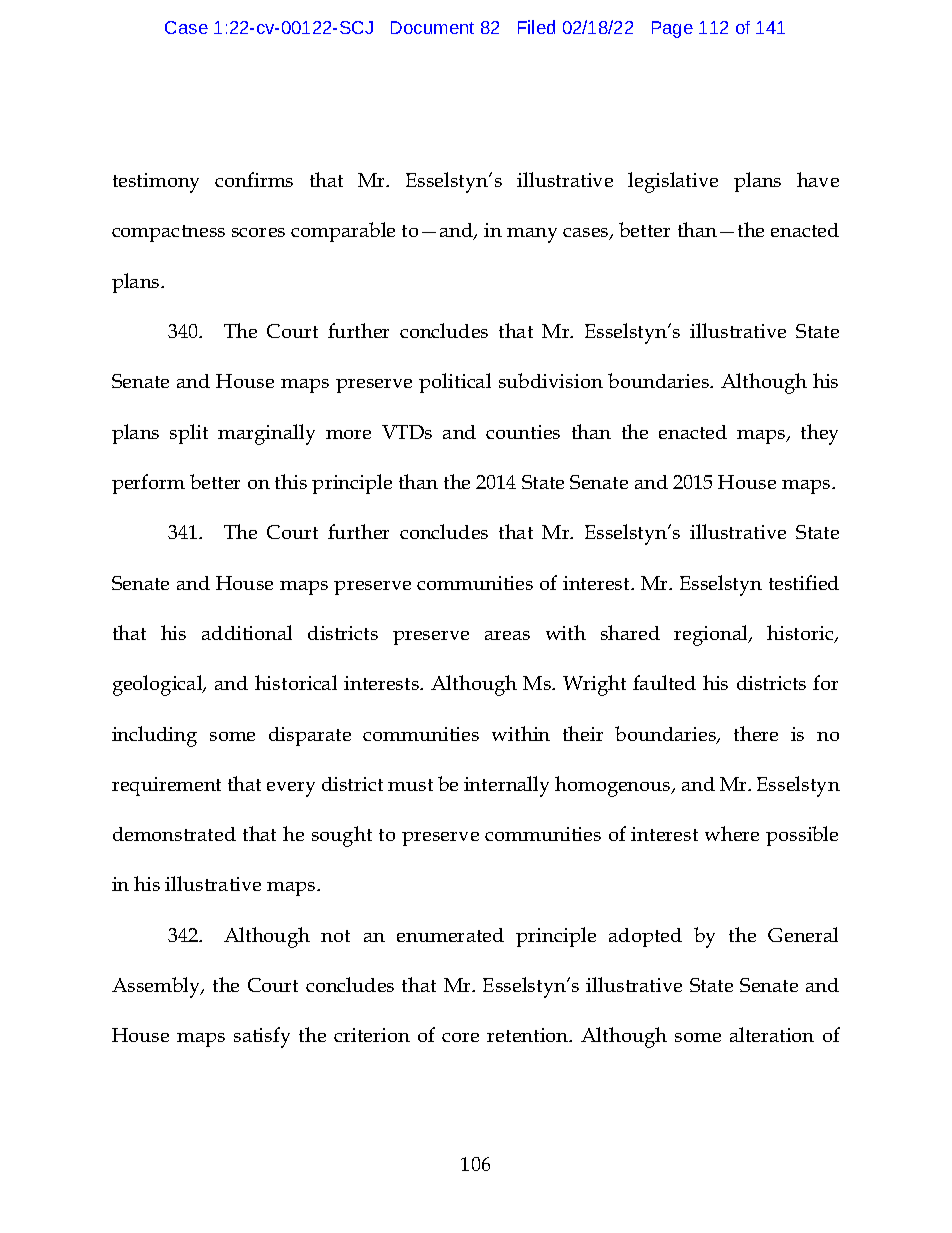 The height and width of the page is (1233, 952). I want to click on counties, so click(523, 432).
